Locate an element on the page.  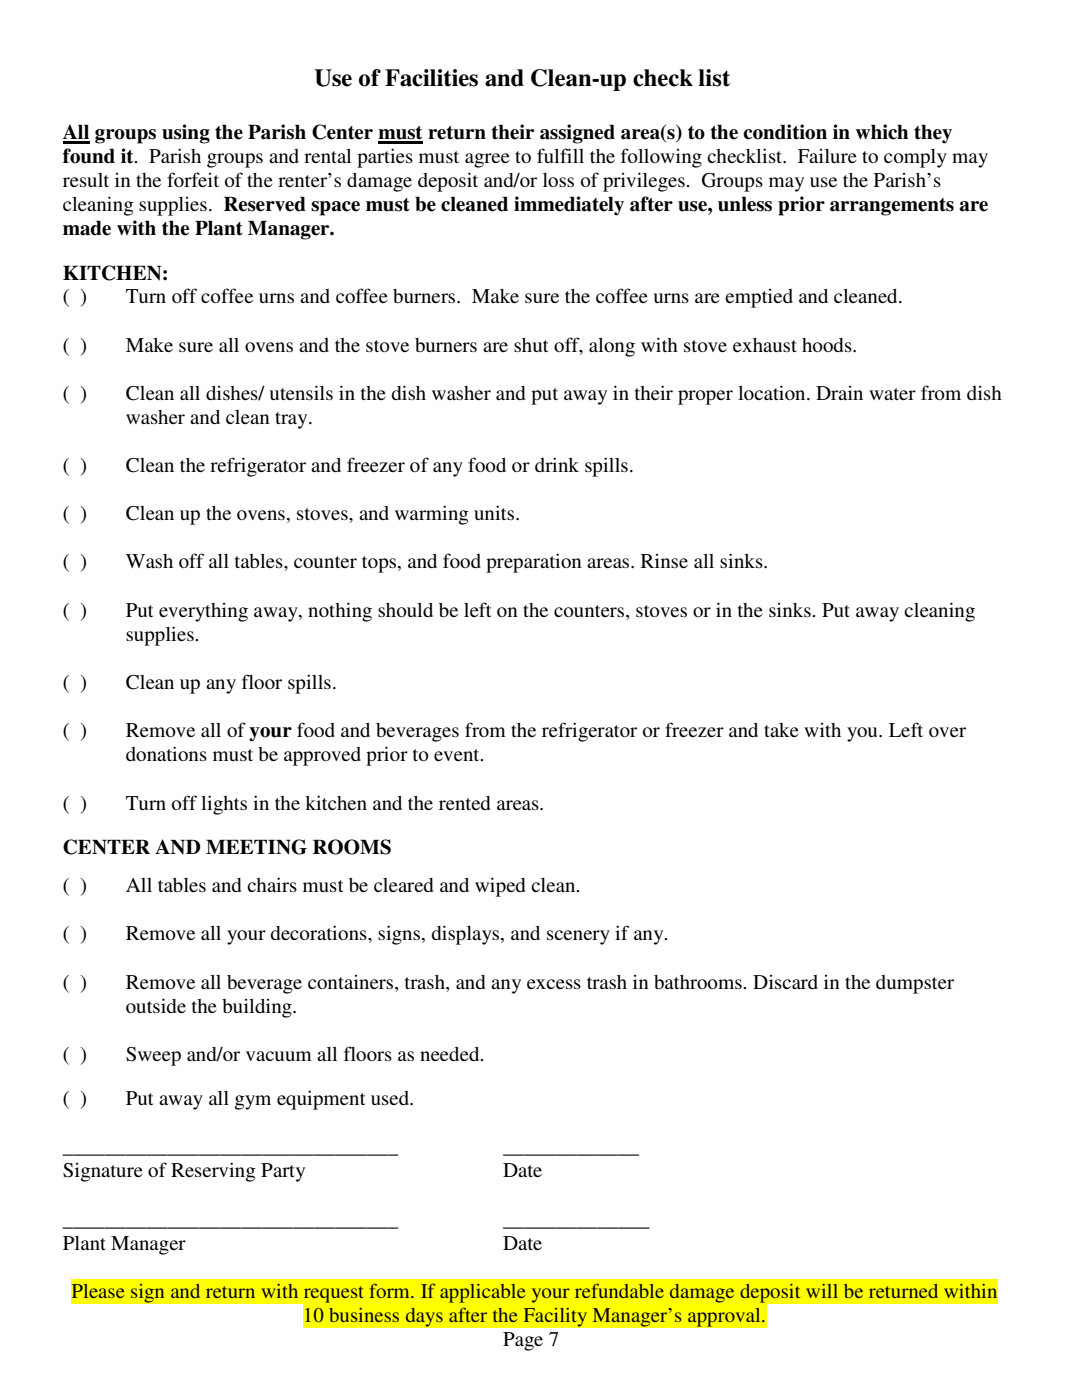
request is located at coordinates (332, 1295).
